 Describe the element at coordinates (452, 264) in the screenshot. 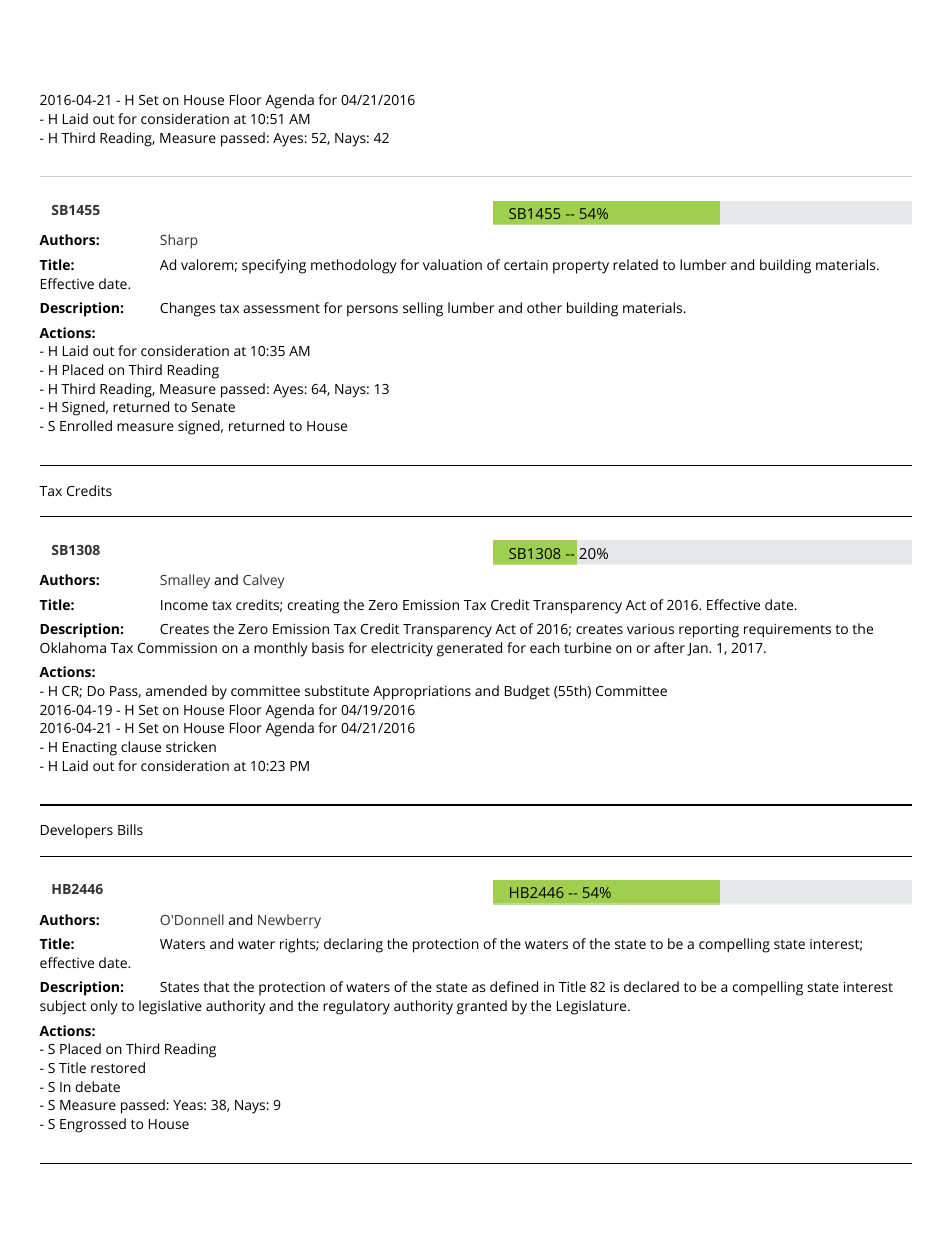

I see `valuation` at that location.
